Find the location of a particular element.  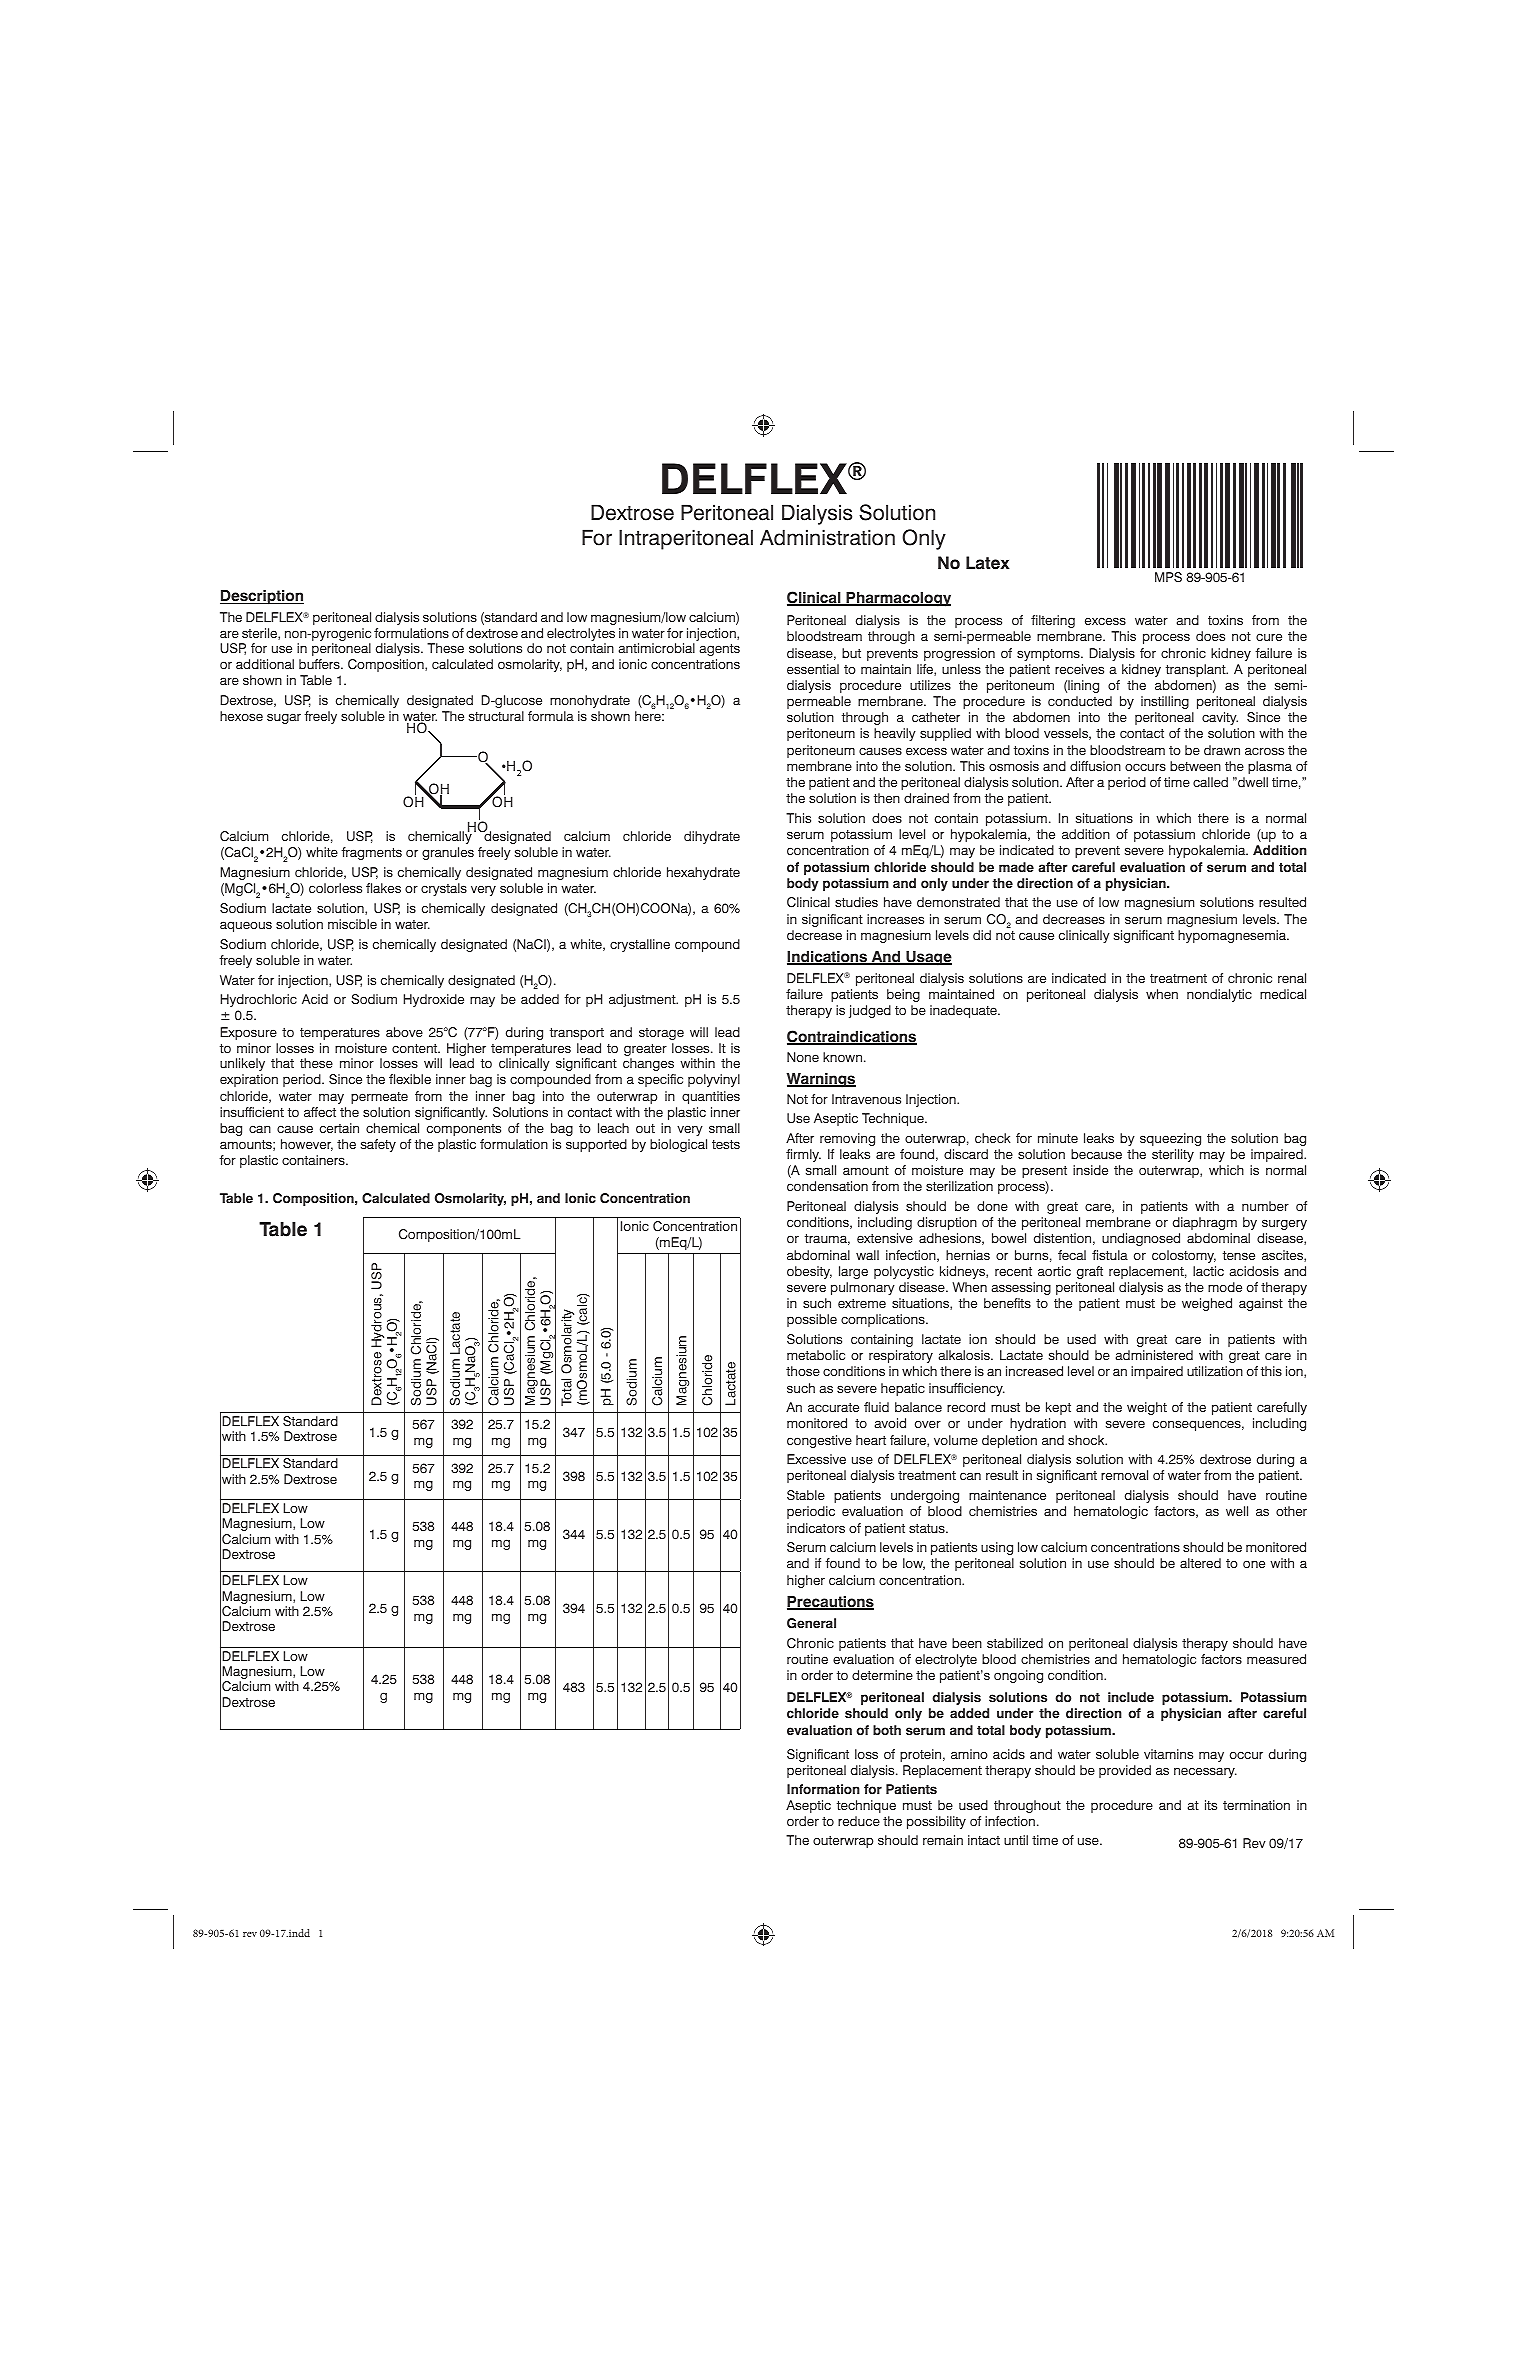

Administration is located at coordinates (827, 537).
